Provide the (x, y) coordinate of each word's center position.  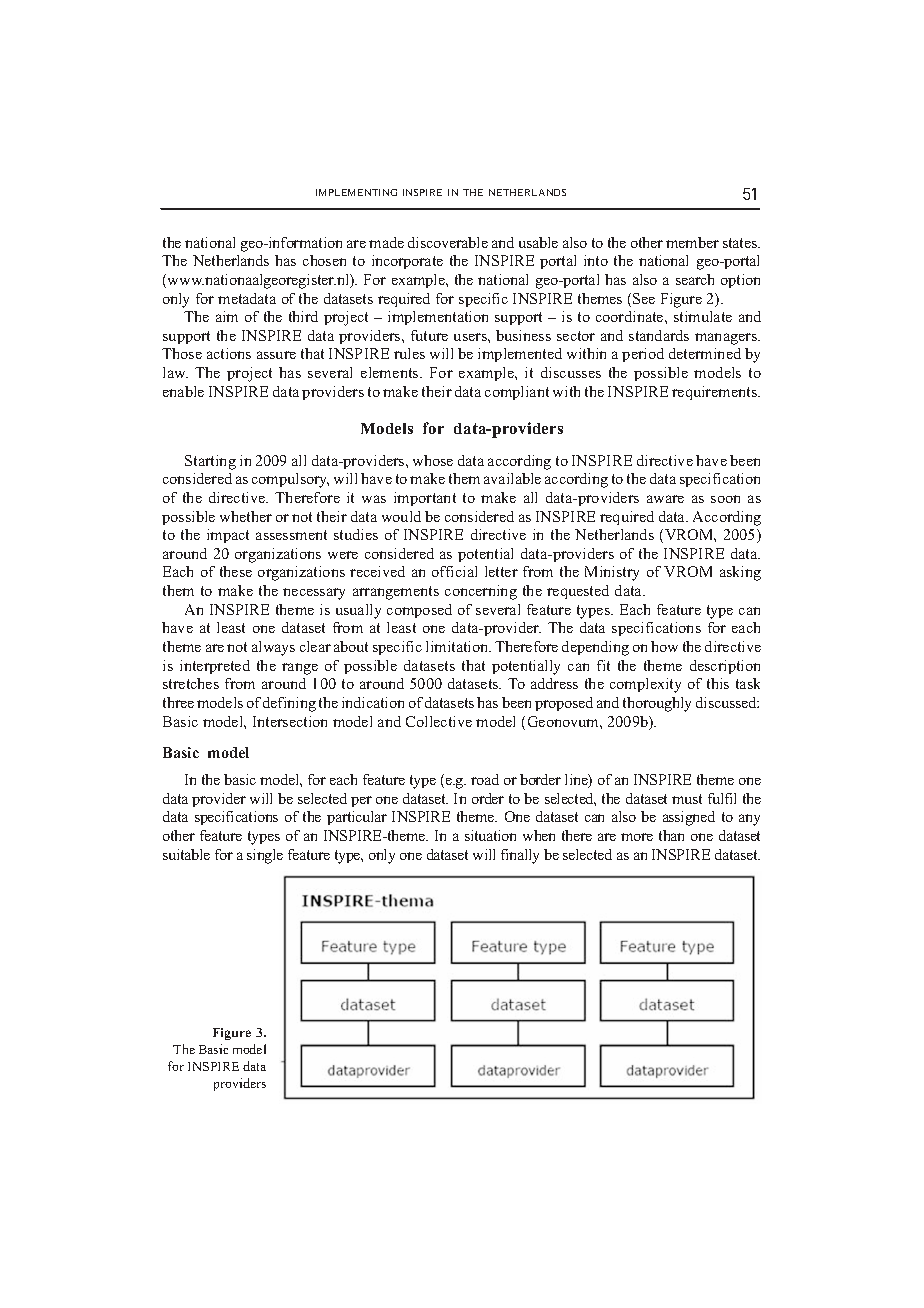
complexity (645, 685)
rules (409, 353)
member (692, 242)
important (425, 499)
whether (246, 516)
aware (665, 499)
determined (705, 353)
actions (229, 353)
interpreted (215, 667)
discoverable (448, 242)
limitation (458, 646)
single (265, 856)
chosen (324, 260)
